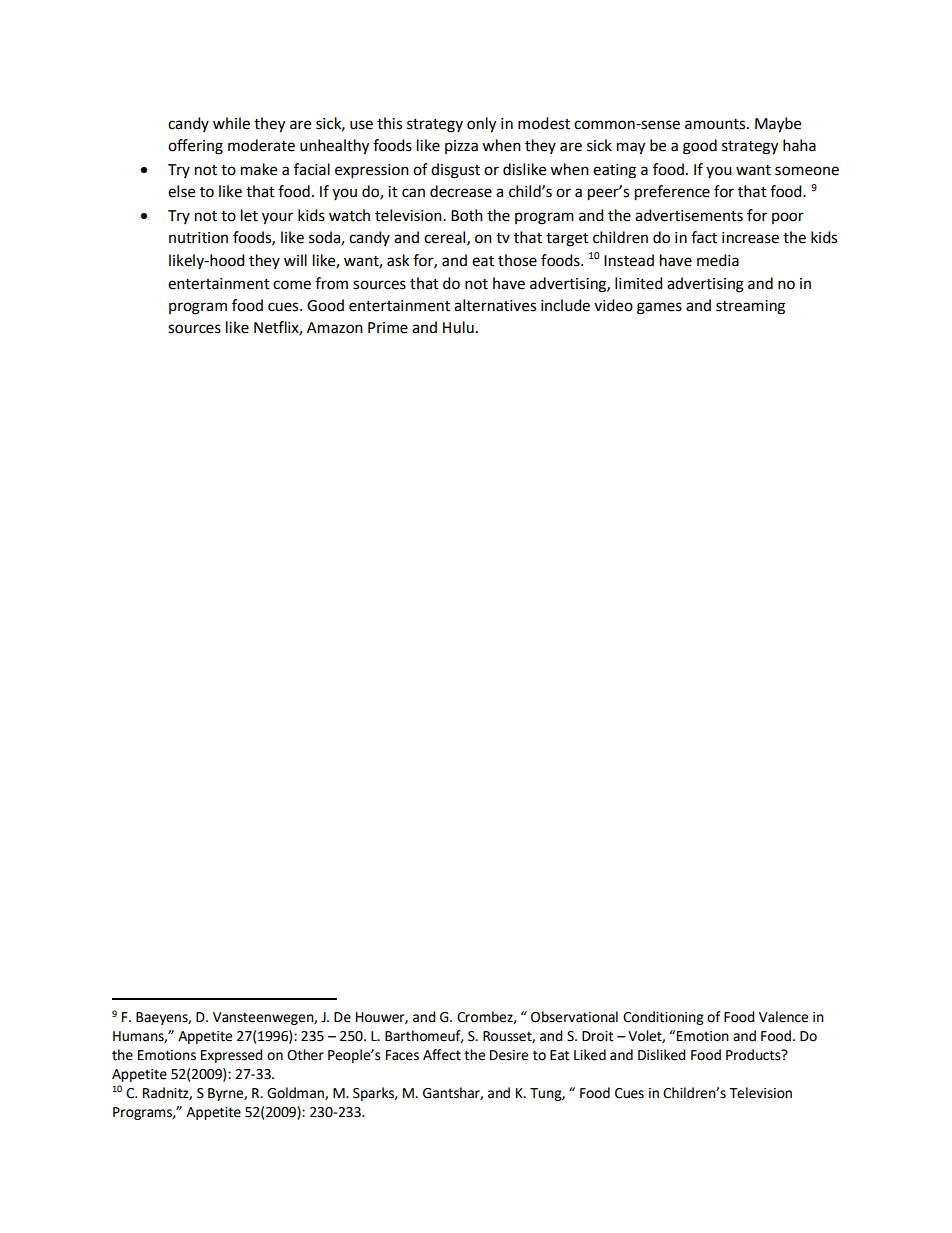 Image resolution: width=952 pixels, height=1233 pixels. I want to click on Observational, so click(574, 1017).
